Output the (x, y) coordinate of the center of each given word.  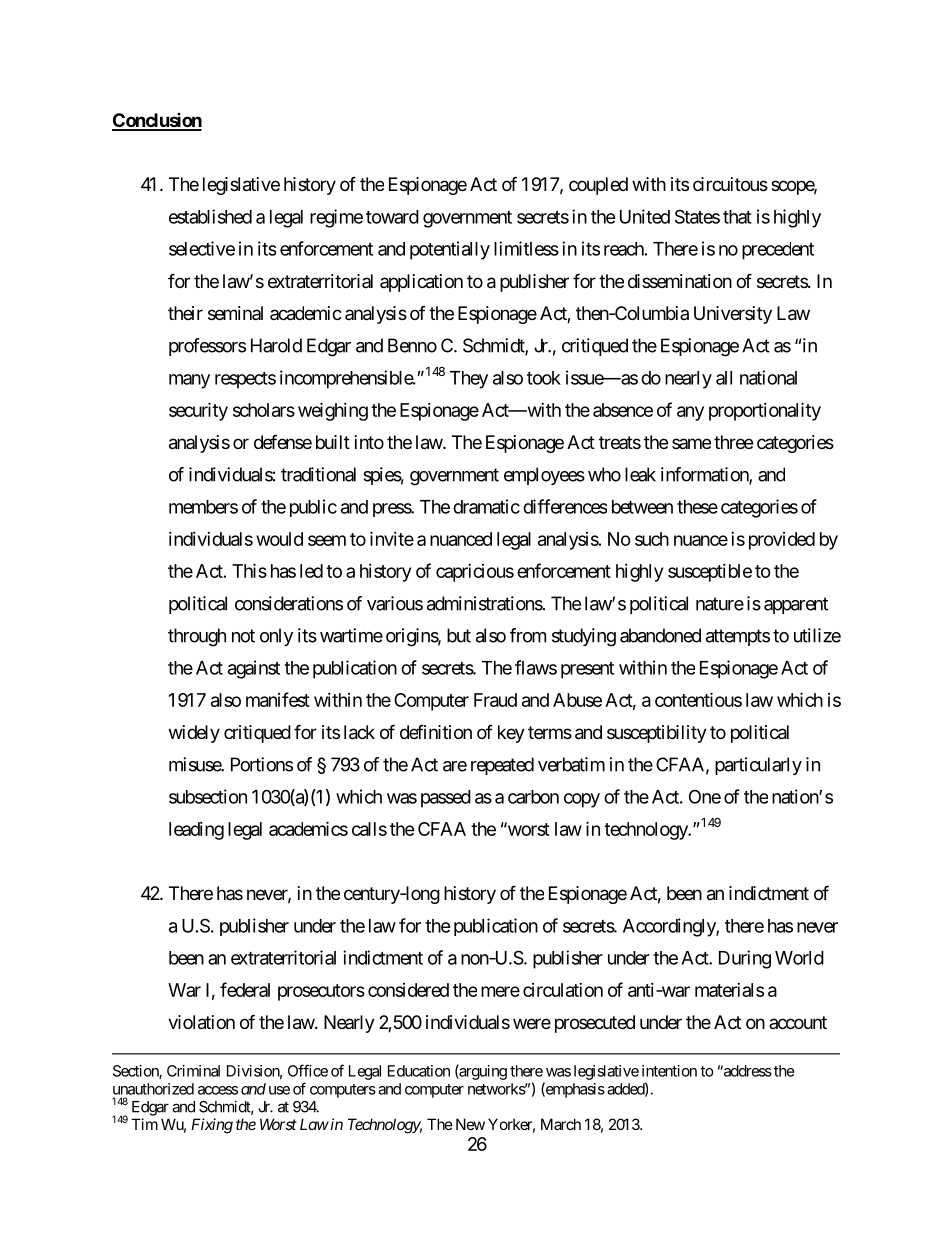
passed (446, 799)
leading (196, 831)
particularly (758, 766)
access (218, 1090)
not (243, 636)
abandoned (660, 635)
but (459, 635)
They (469, 380)
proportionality (765, 411)
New (470, 1124)
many (189, 381)
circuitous (730, 184)
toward (392, 217)
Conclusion (157, 121)
